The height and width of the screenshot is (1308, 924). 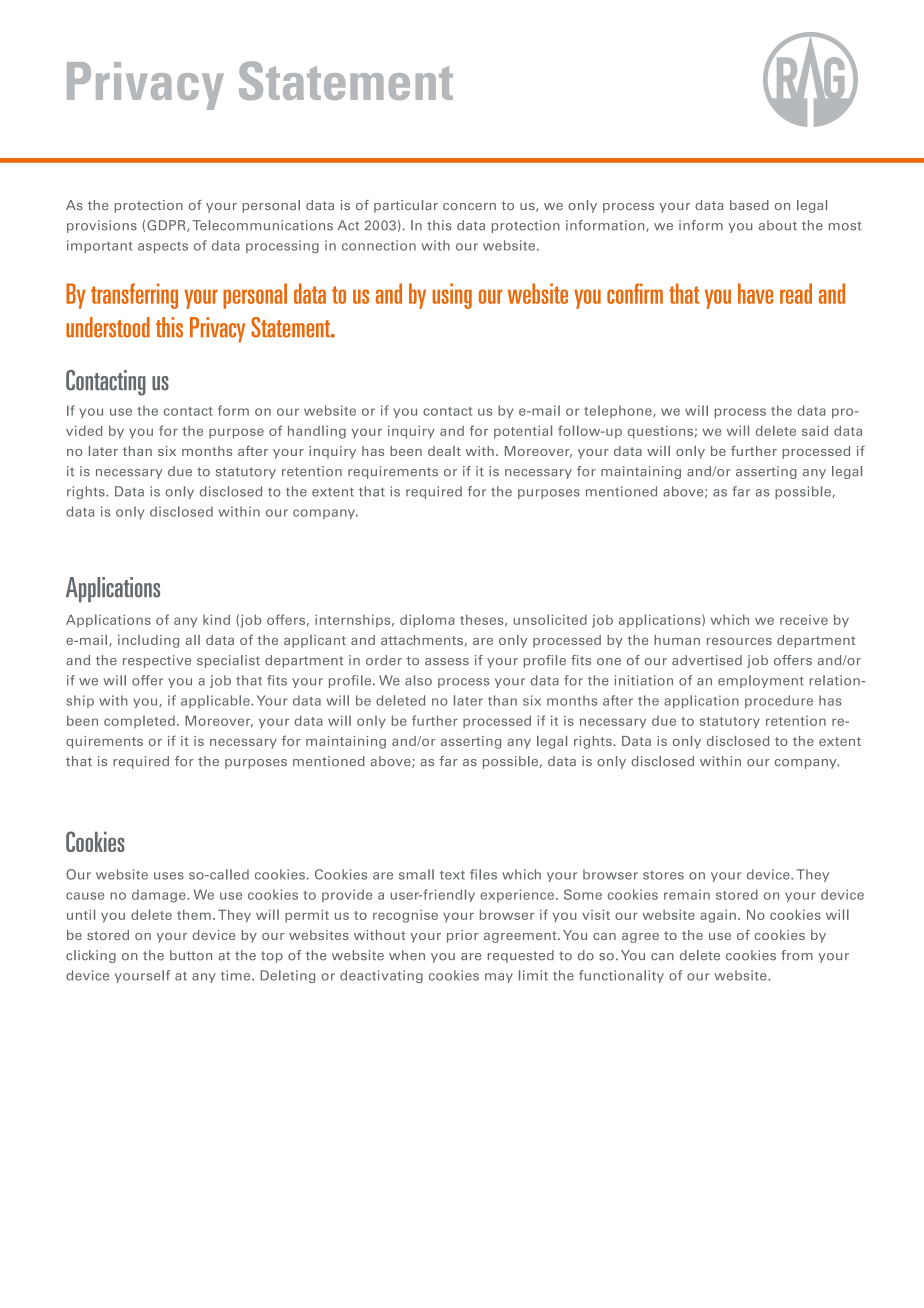 What do you see at coordinates (469, 206) in the screenshot?
I see `concern` at bounding box center [469, 206].
